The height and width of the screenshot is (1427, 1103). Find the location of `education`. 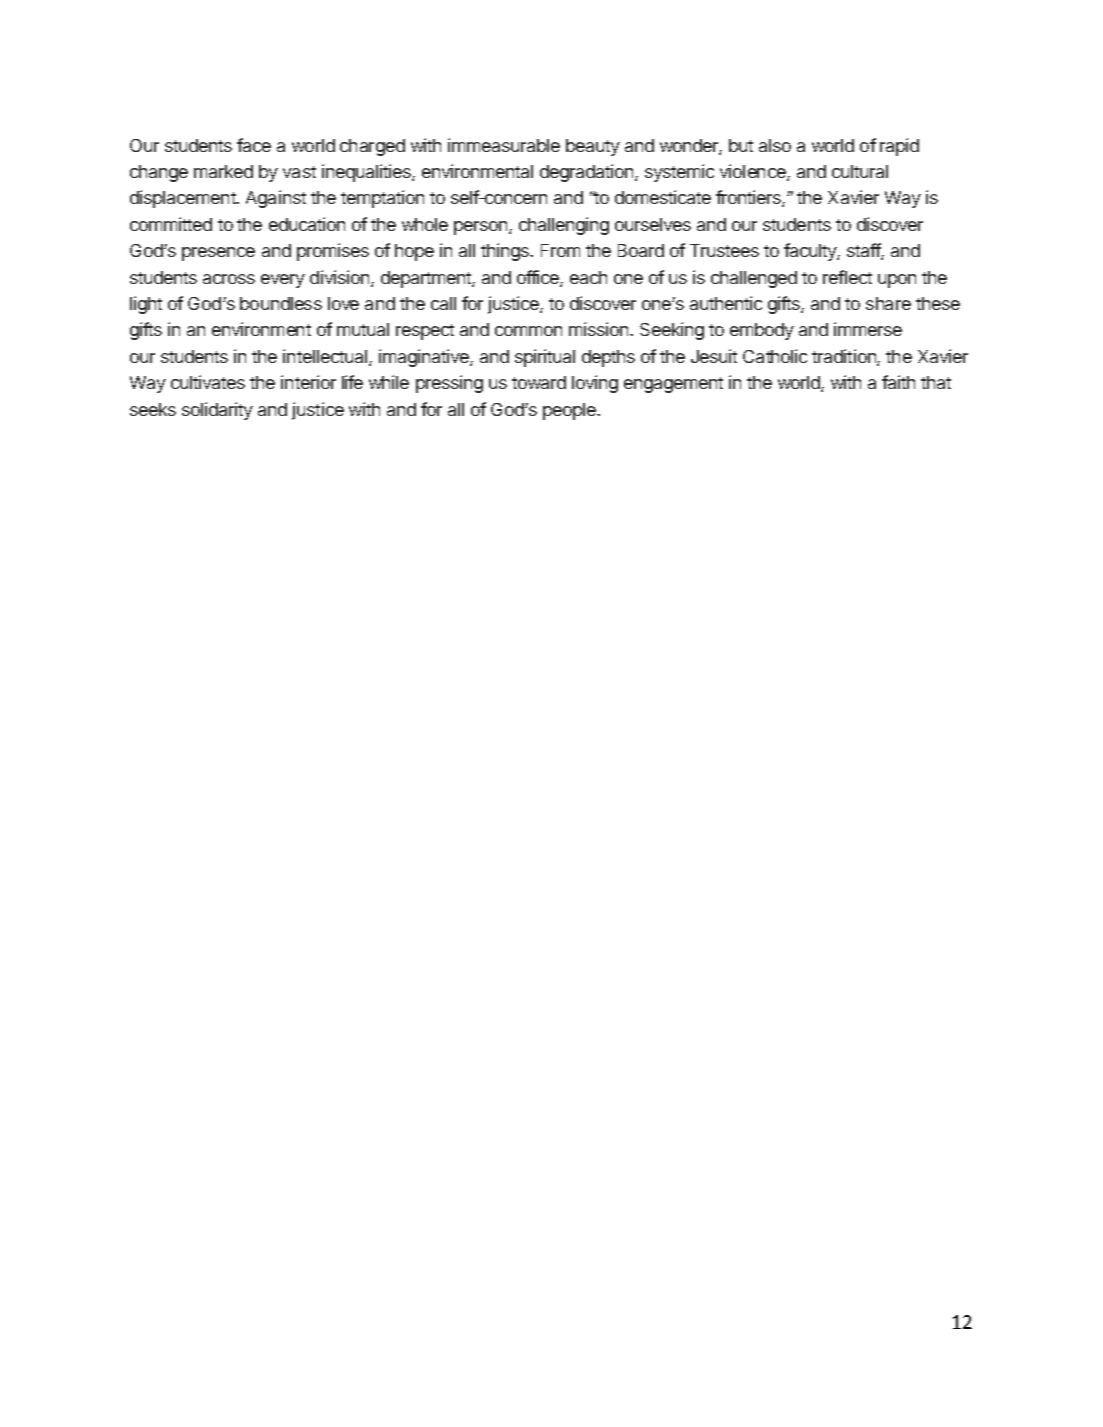

education is located at coordinates (307, 224).
